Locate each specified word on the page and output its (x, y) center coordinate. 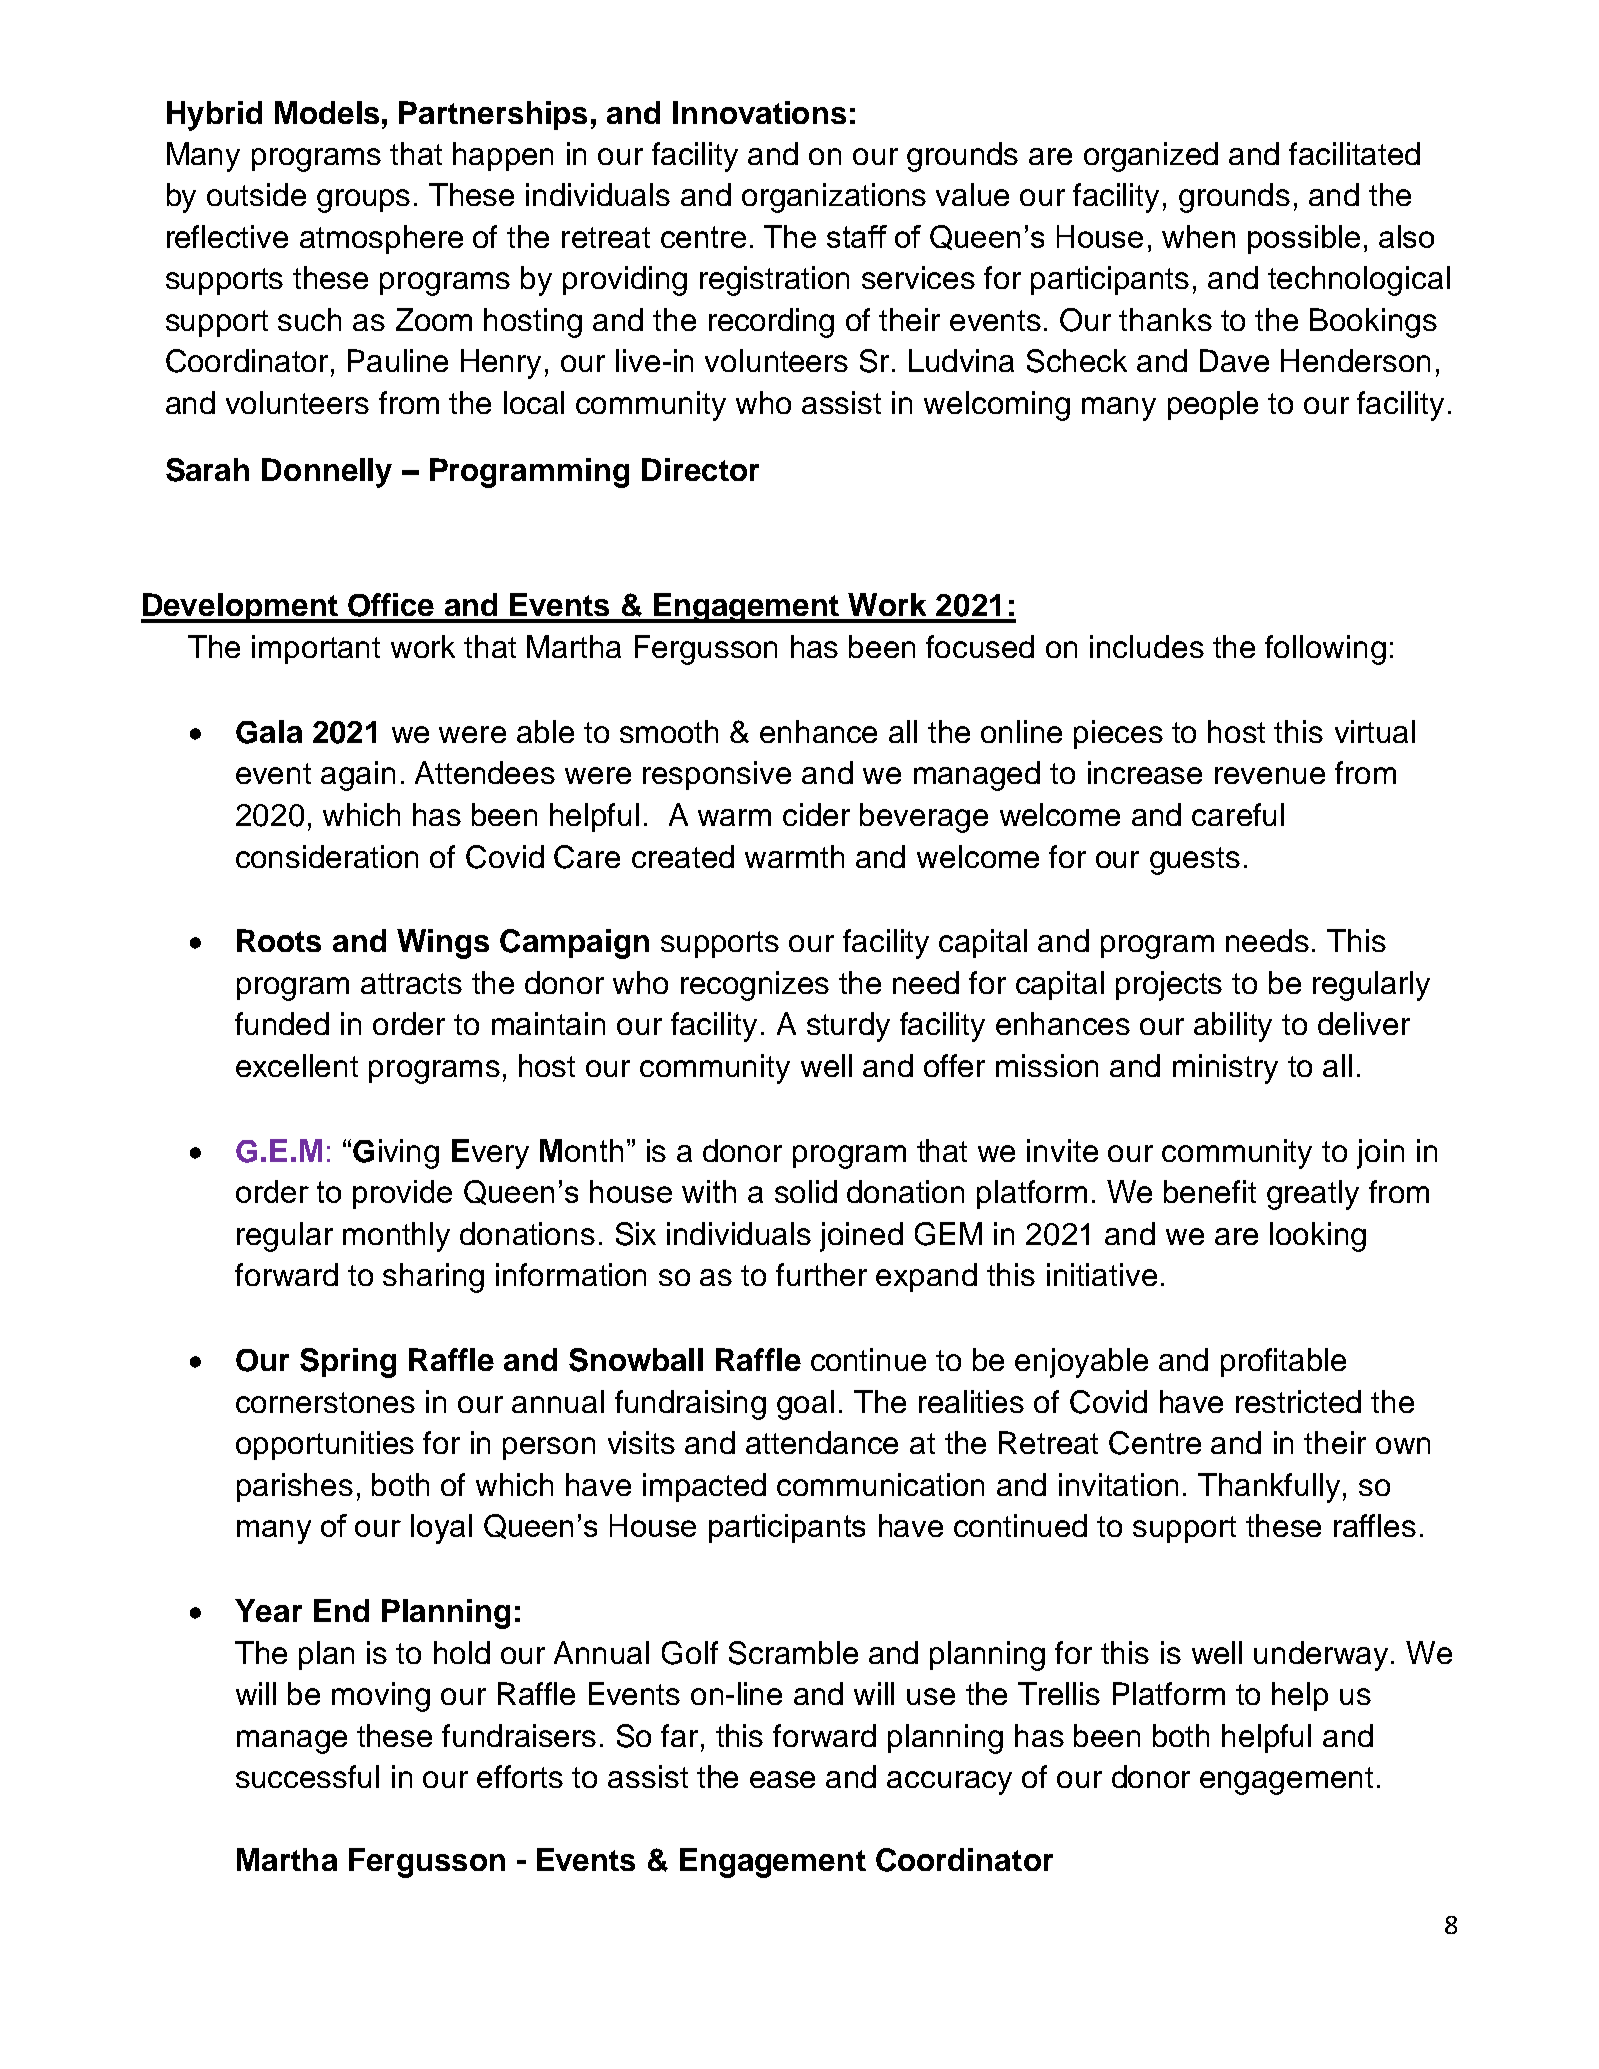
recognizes (755, 986)
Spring (348, 1363)
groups (363, 201)
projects (1169, 986)
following (1325, 650)
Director (700, 469)
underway (1321, 1656)
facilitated (1354, 153)
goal (805, 1405)
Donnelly (327, 473)
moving (381, 1697)
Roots (279, 940)
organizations (834, 198)
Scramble (793, 1653)
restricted (1298, 1401)
